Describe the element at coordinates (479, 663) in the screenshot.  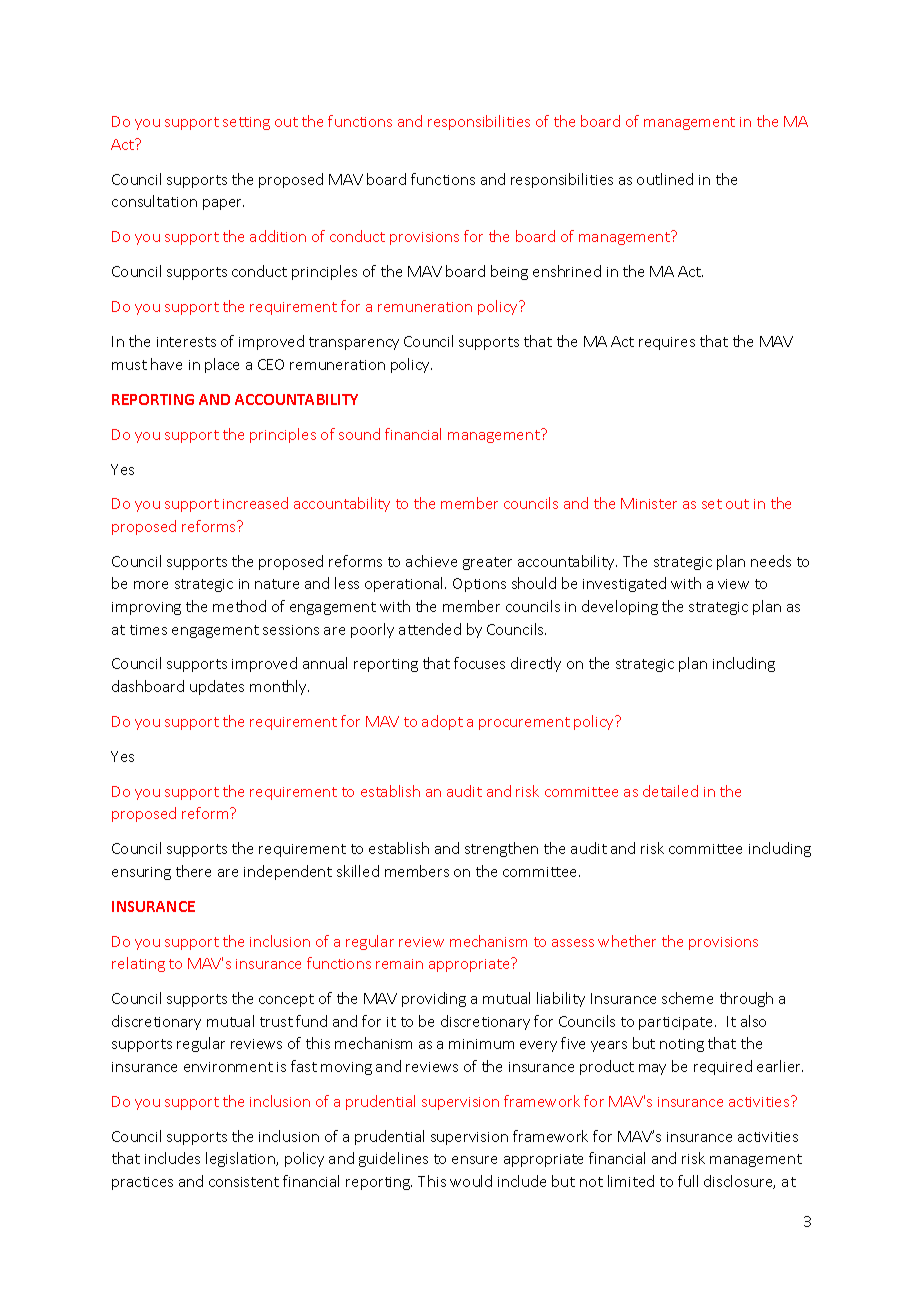
I see `focuses` at that location.
